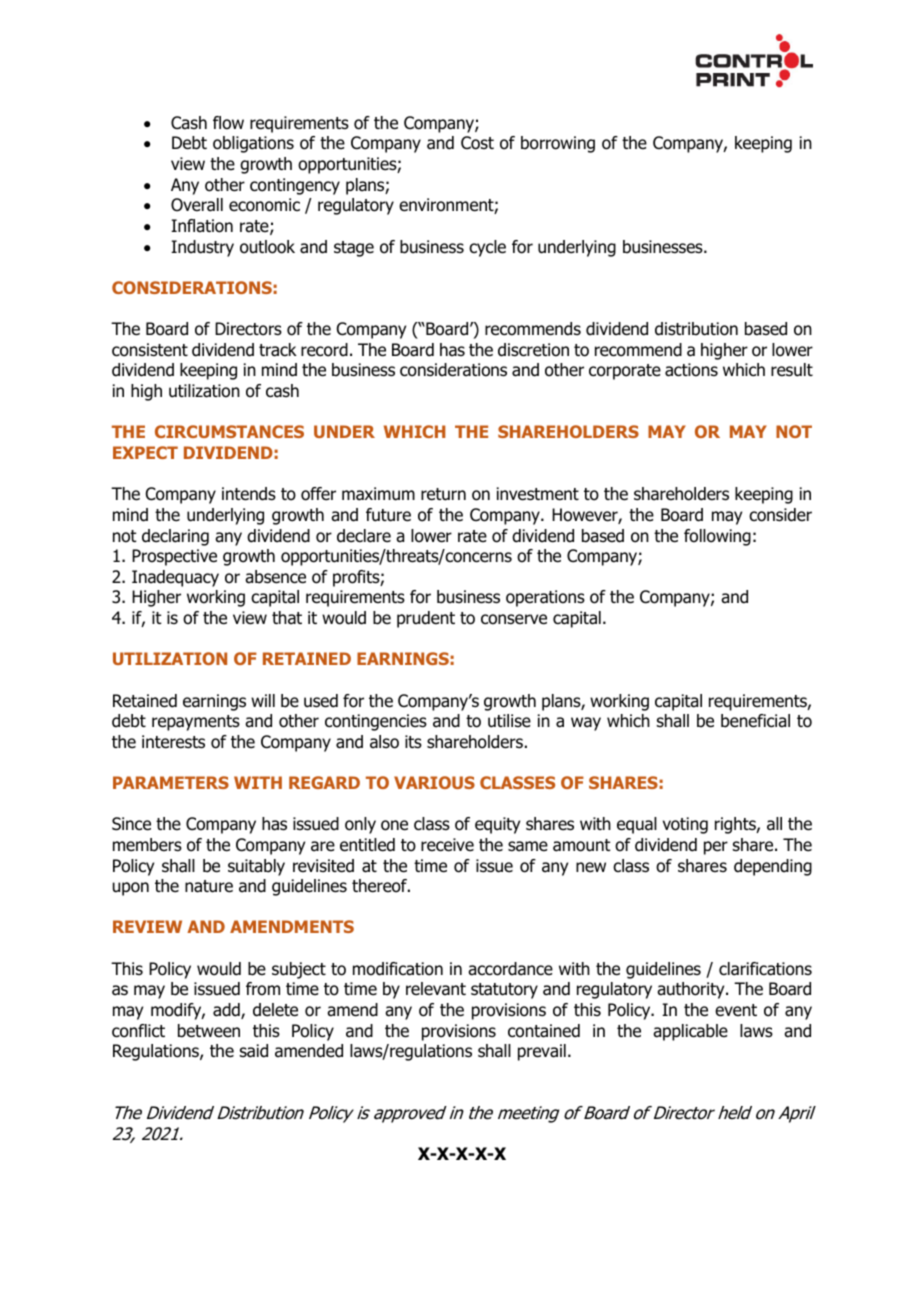 The image size is (924, 1308). What do you see at coordinates (509, 721) in the screenshot?
I see `utilise` at bounding box center [509, 721].
